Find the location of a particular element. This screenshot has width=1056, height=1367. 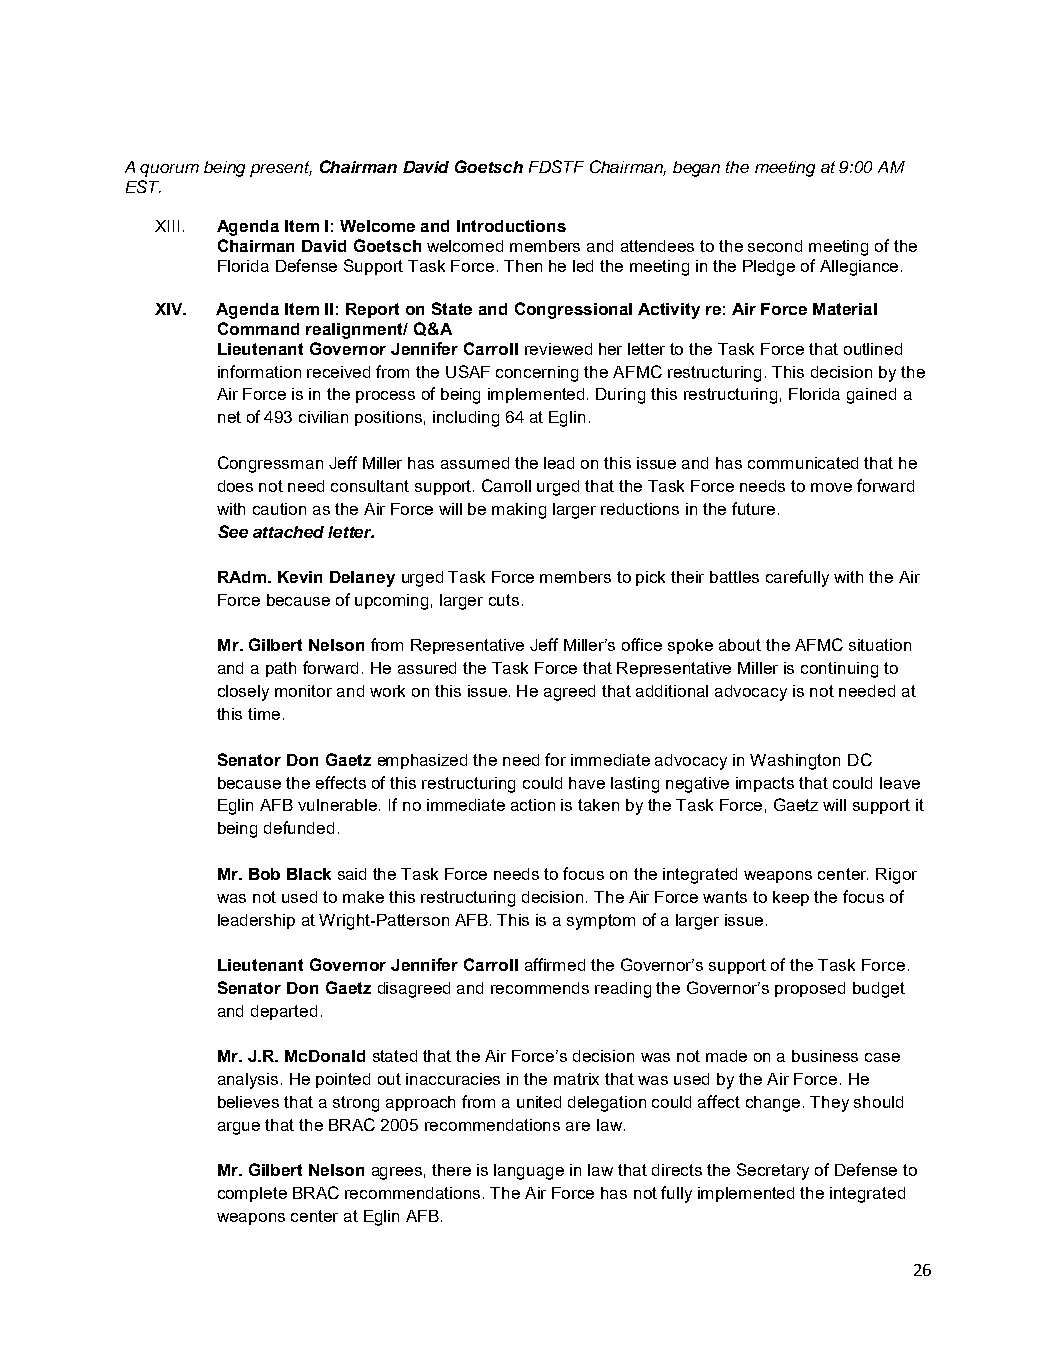

Bob is located at coordinates (264, 874).
